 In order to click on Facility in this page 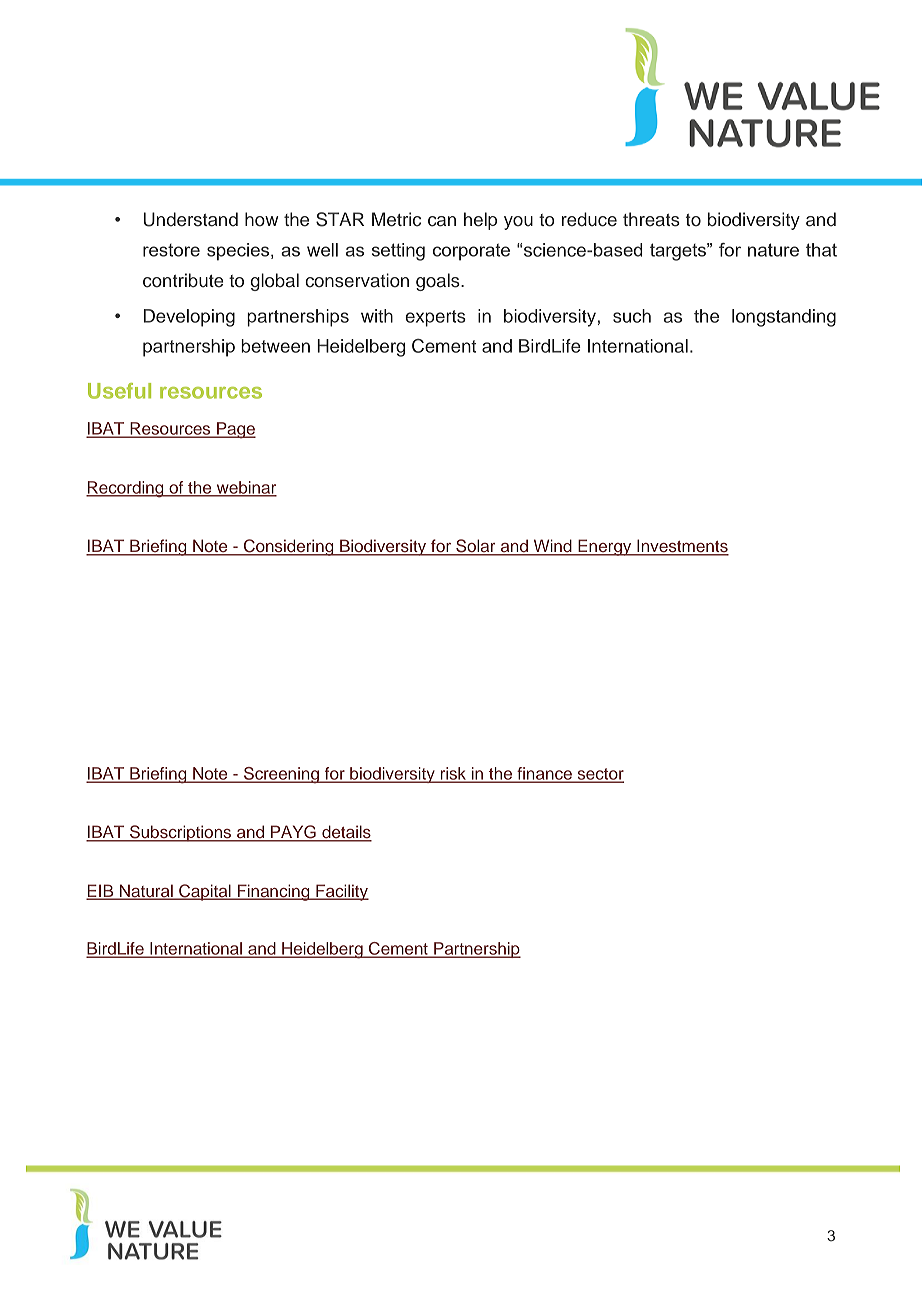, I will do `click(341, 892)`.
